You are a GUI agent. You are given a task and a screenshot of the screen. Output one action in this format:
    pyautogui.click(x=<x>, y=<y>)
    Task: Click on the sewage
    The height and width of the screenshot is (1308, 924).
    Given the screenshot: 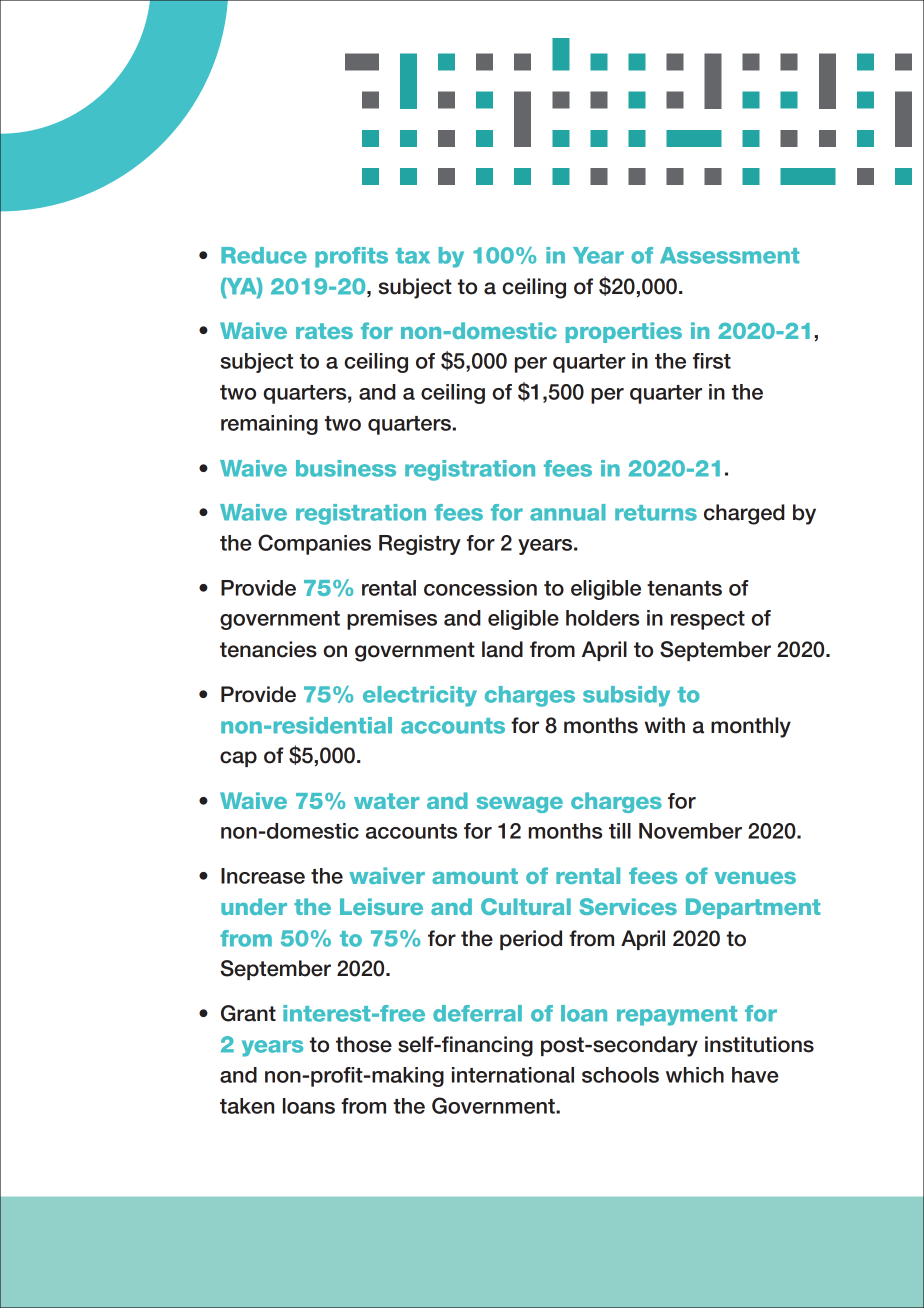 What is the action you would take?
    pyautogui.click(x=520, y=805)
